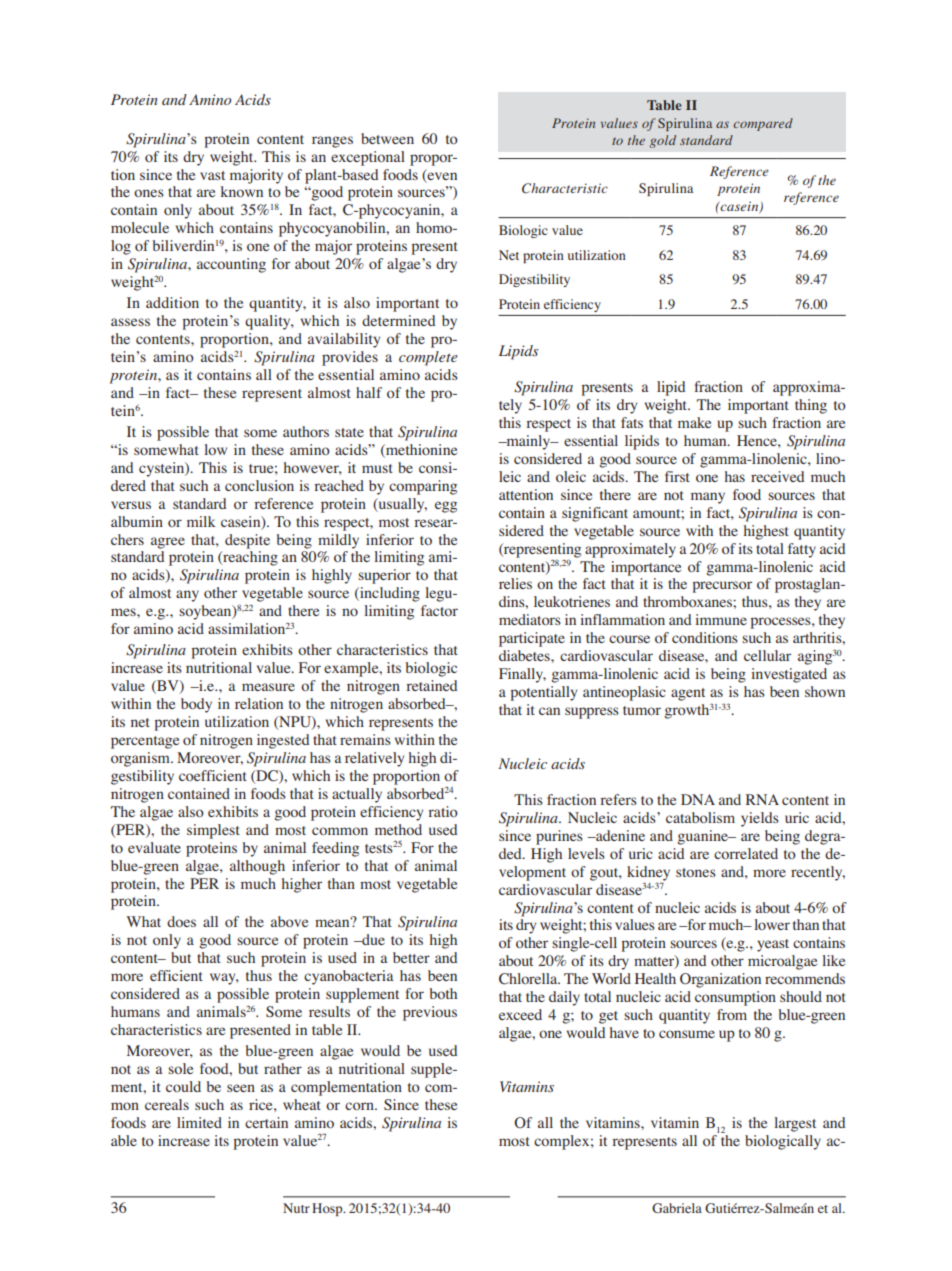  What do you see at coordinates (446, 507) in the image?
I see `egg` at bounding box center [446, 507].
